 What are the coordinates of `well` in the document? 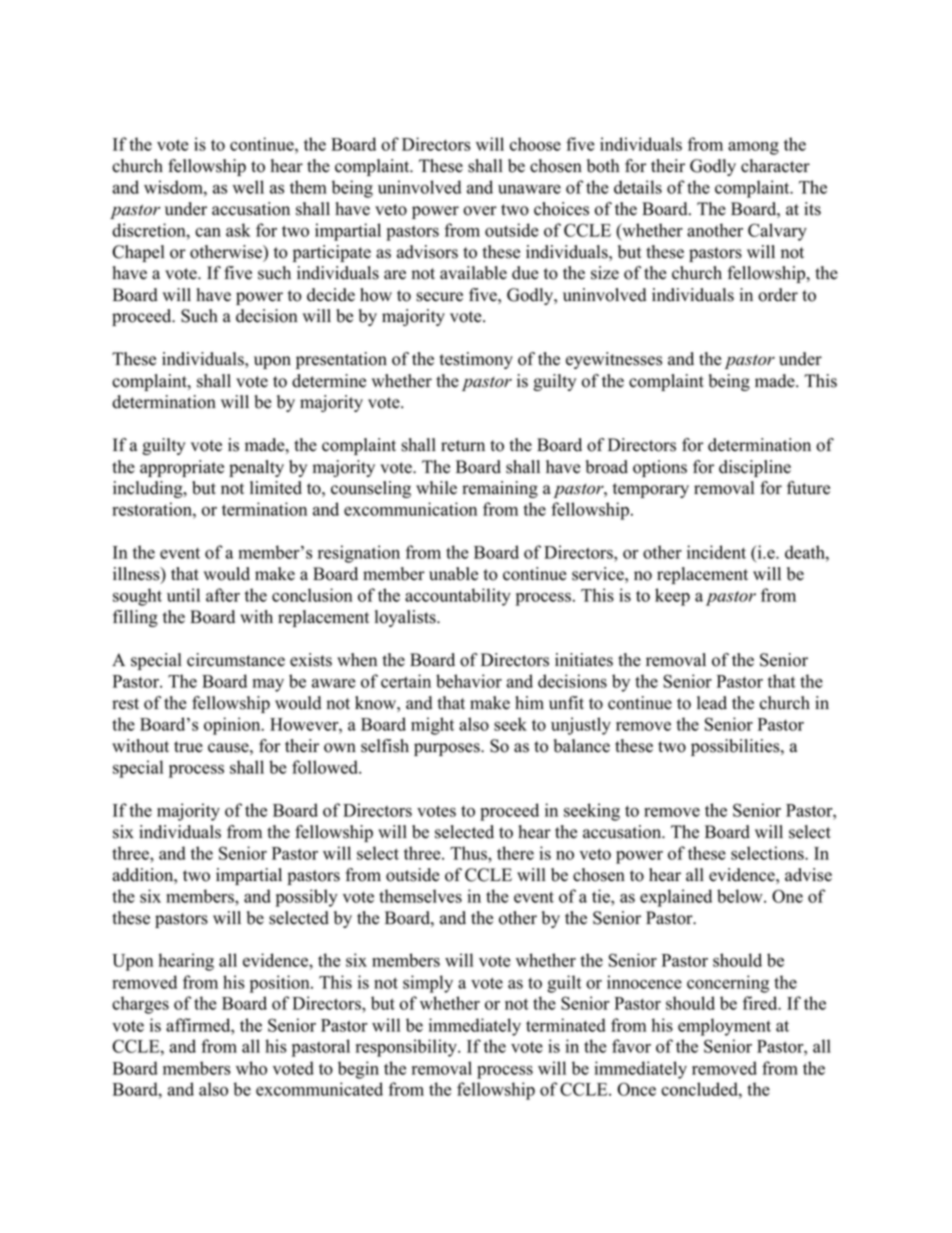 It's located at (248, 187).
